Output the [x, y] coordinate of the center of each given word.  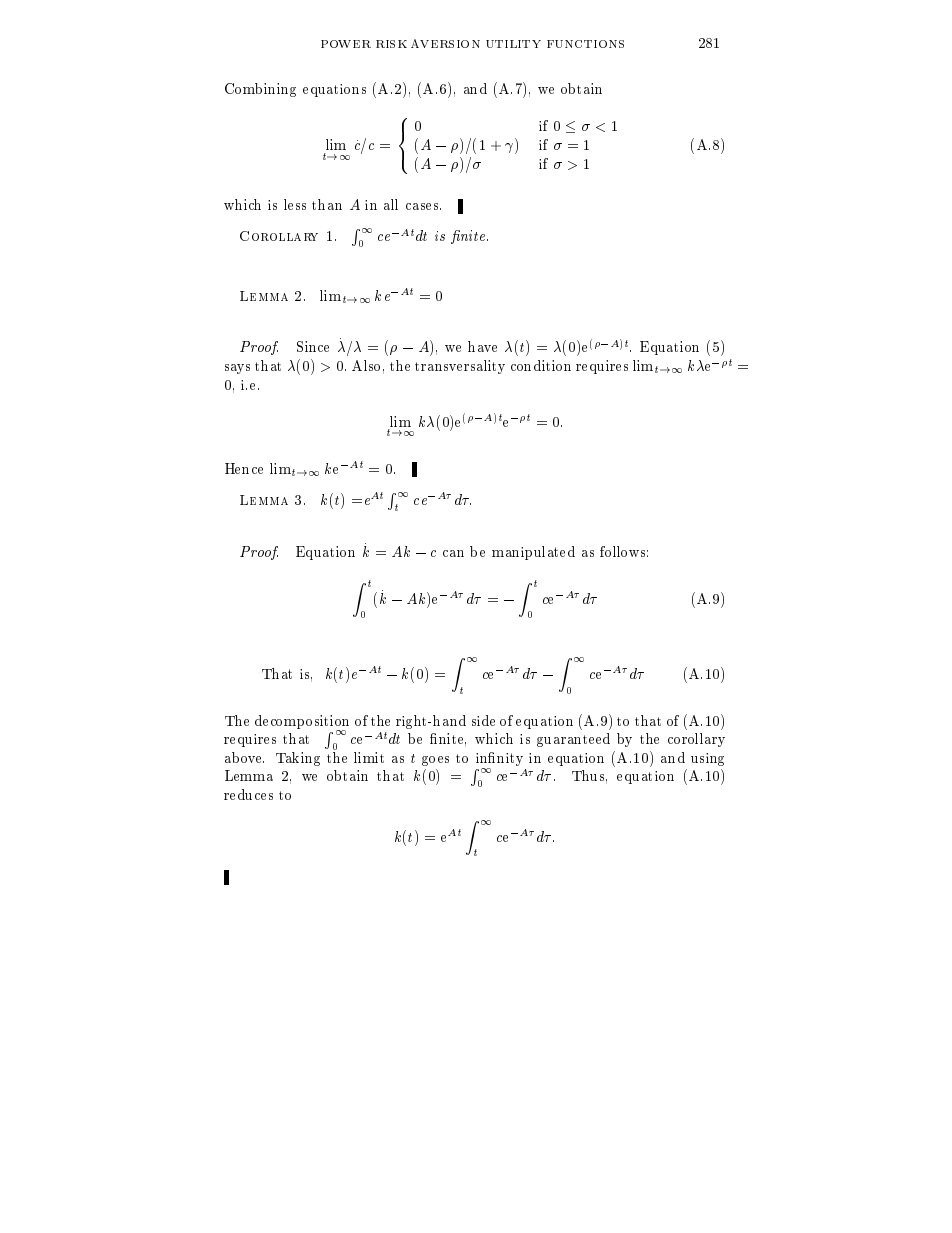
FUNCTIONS [585, 44]
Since [313, 346]
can [453, 553]
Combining [260, 90]
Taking [298, 759]
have [482, 346]
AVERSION [445, 43]
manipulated [533, 553]
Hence [244, 468]
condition [541, 365]
